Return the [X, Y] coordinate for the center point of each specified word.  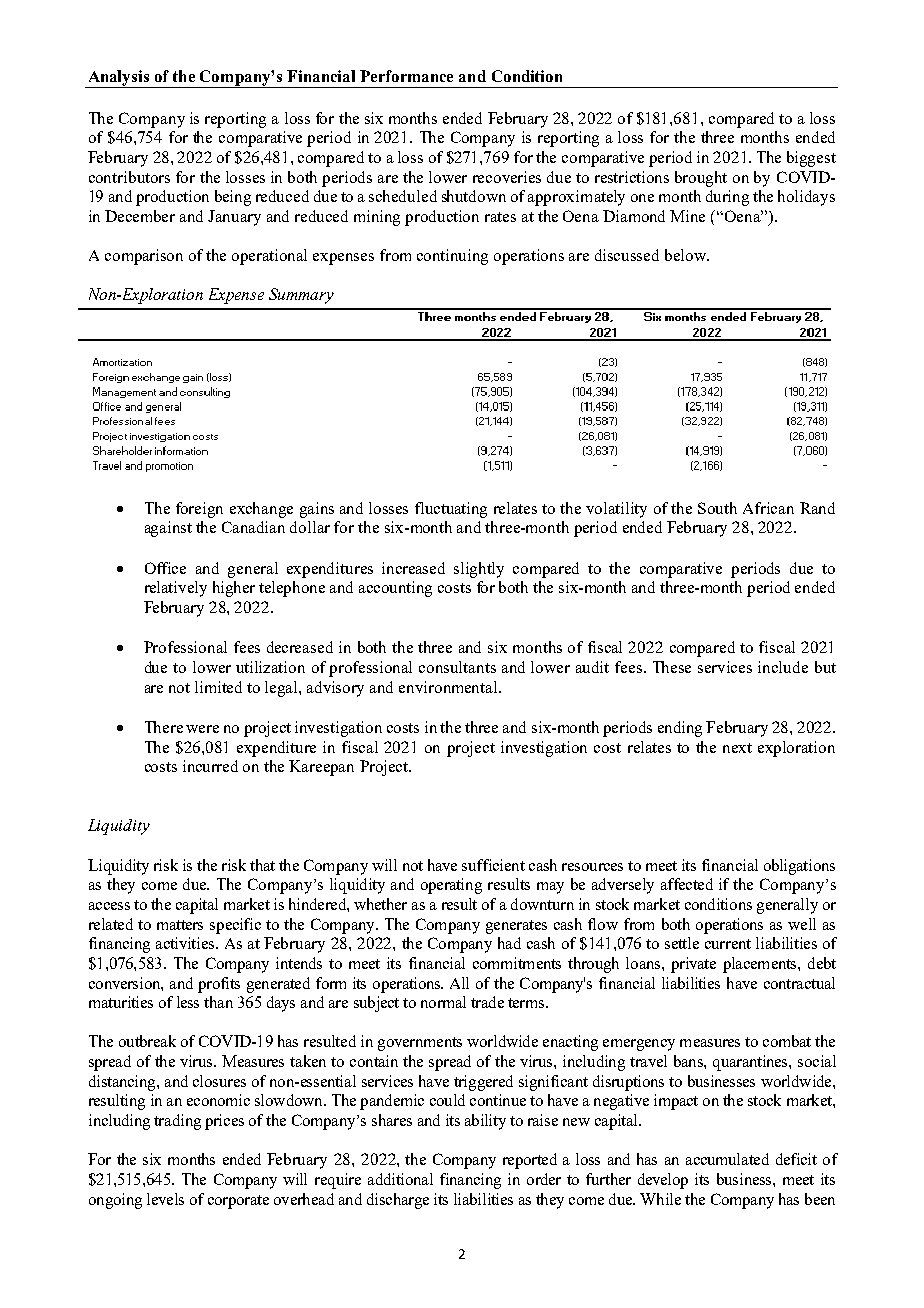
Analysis [119, 79]
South [717, 508]
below [686, 255]
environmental [449, 687]
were [202, 729]
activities [186, 943]
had [509, 943]
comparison [144, 257]
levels [165, 1199]
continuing [452, 257]
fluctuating [451, 510]
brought [701, 179]
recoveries [507, 177]
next [737, 748]
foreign [199, 510]
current [728, 944]
